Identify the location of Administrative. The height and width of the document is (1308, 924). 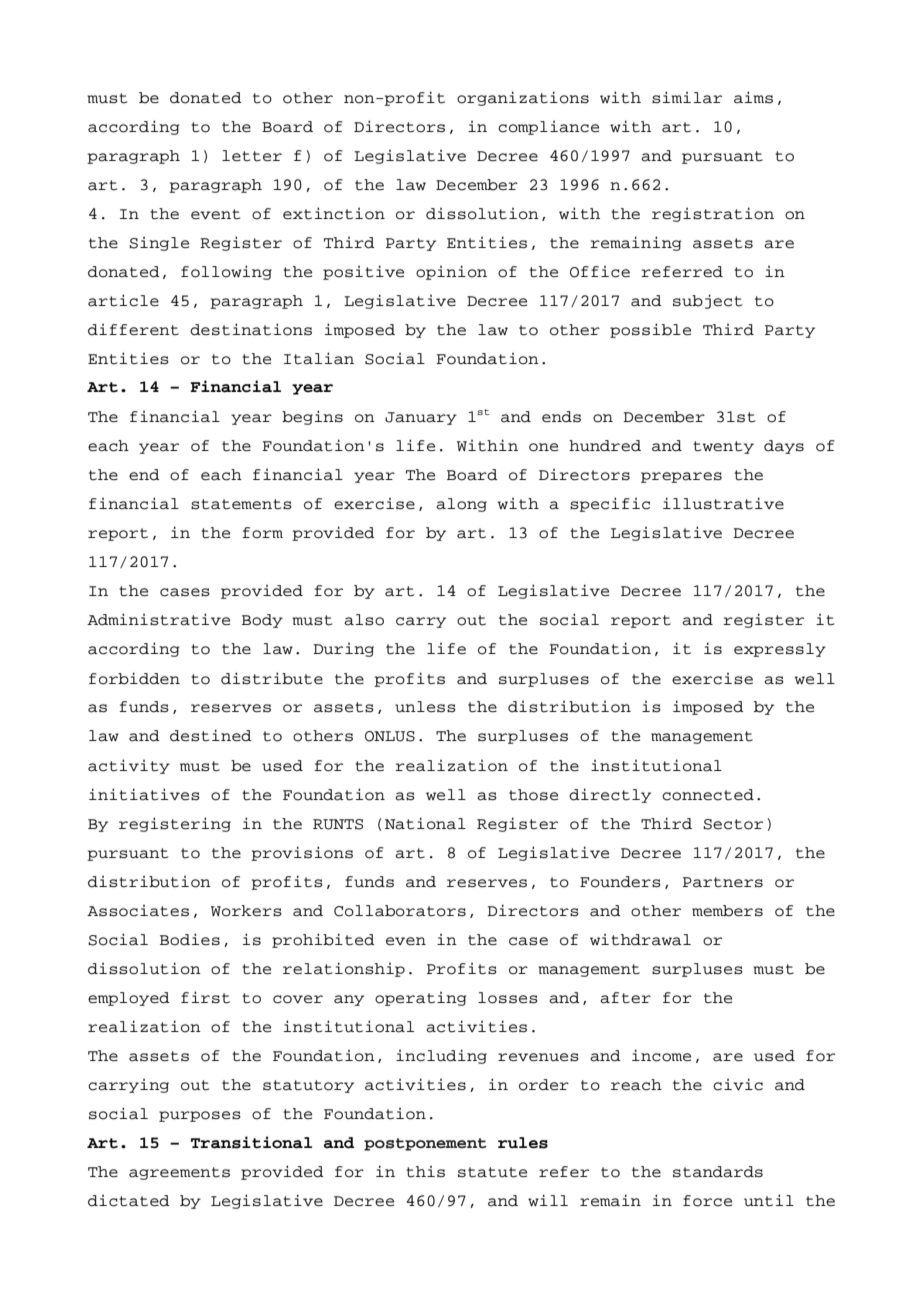
(158, 619).
